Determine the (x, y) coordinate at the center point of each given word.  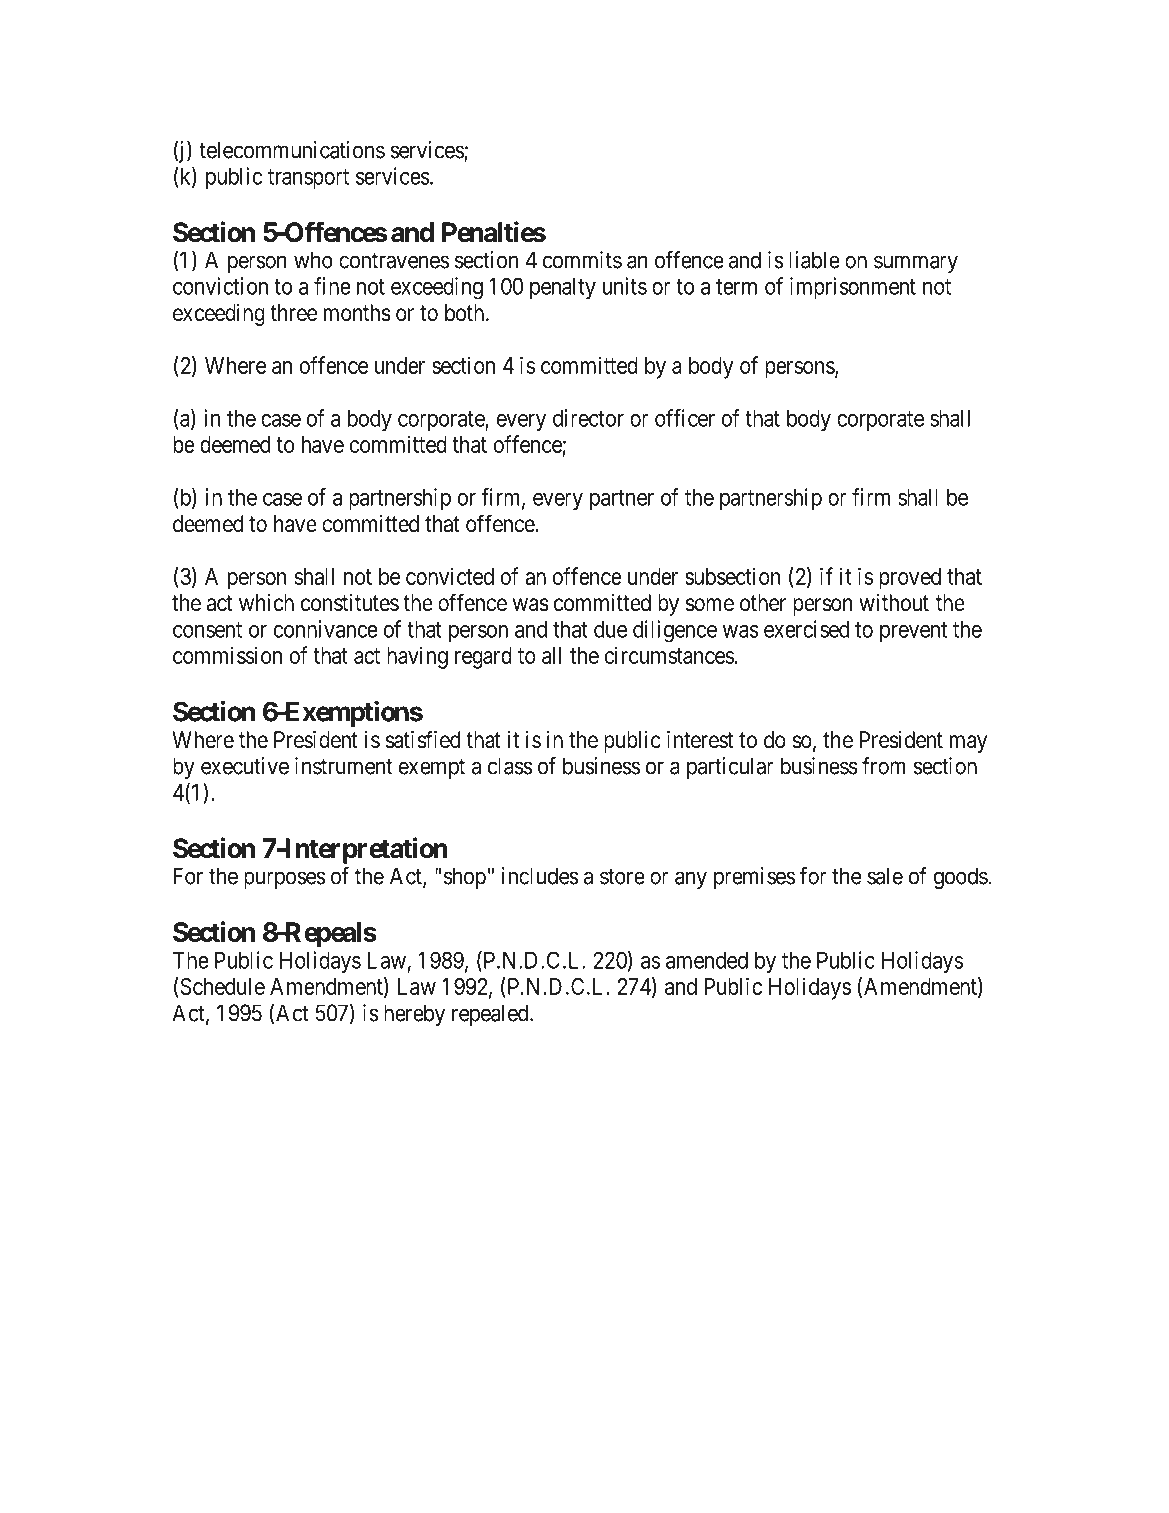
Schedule (221, 987)
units (625, 286)
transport (308, 179)
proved (910, 579)
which (266, 602)
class (510, 766)
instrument (343, 766)
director (588, 418)
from (884, 766)
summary (916, 264)
